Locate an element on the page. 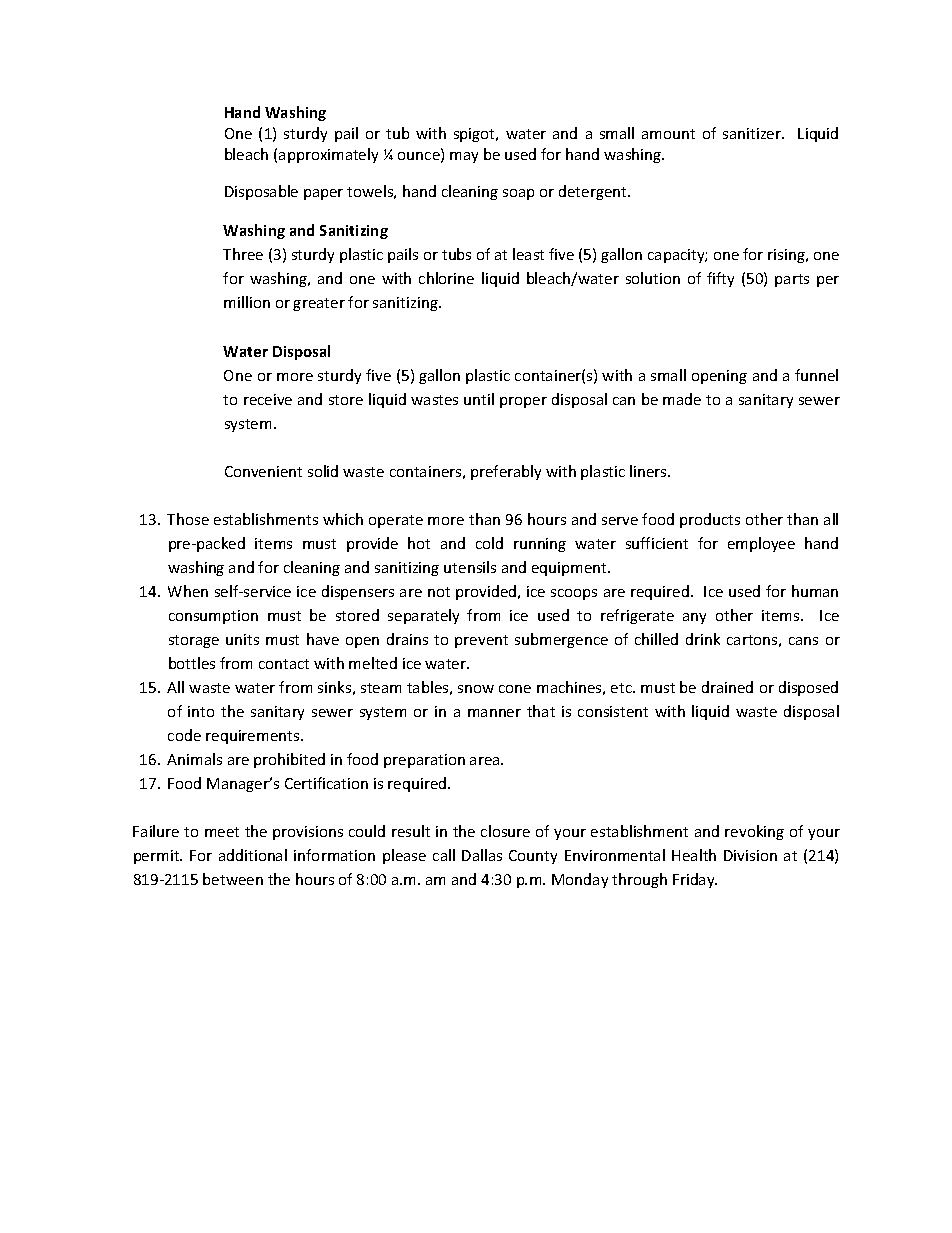  Disposable is located at coordinates (261, 192).
